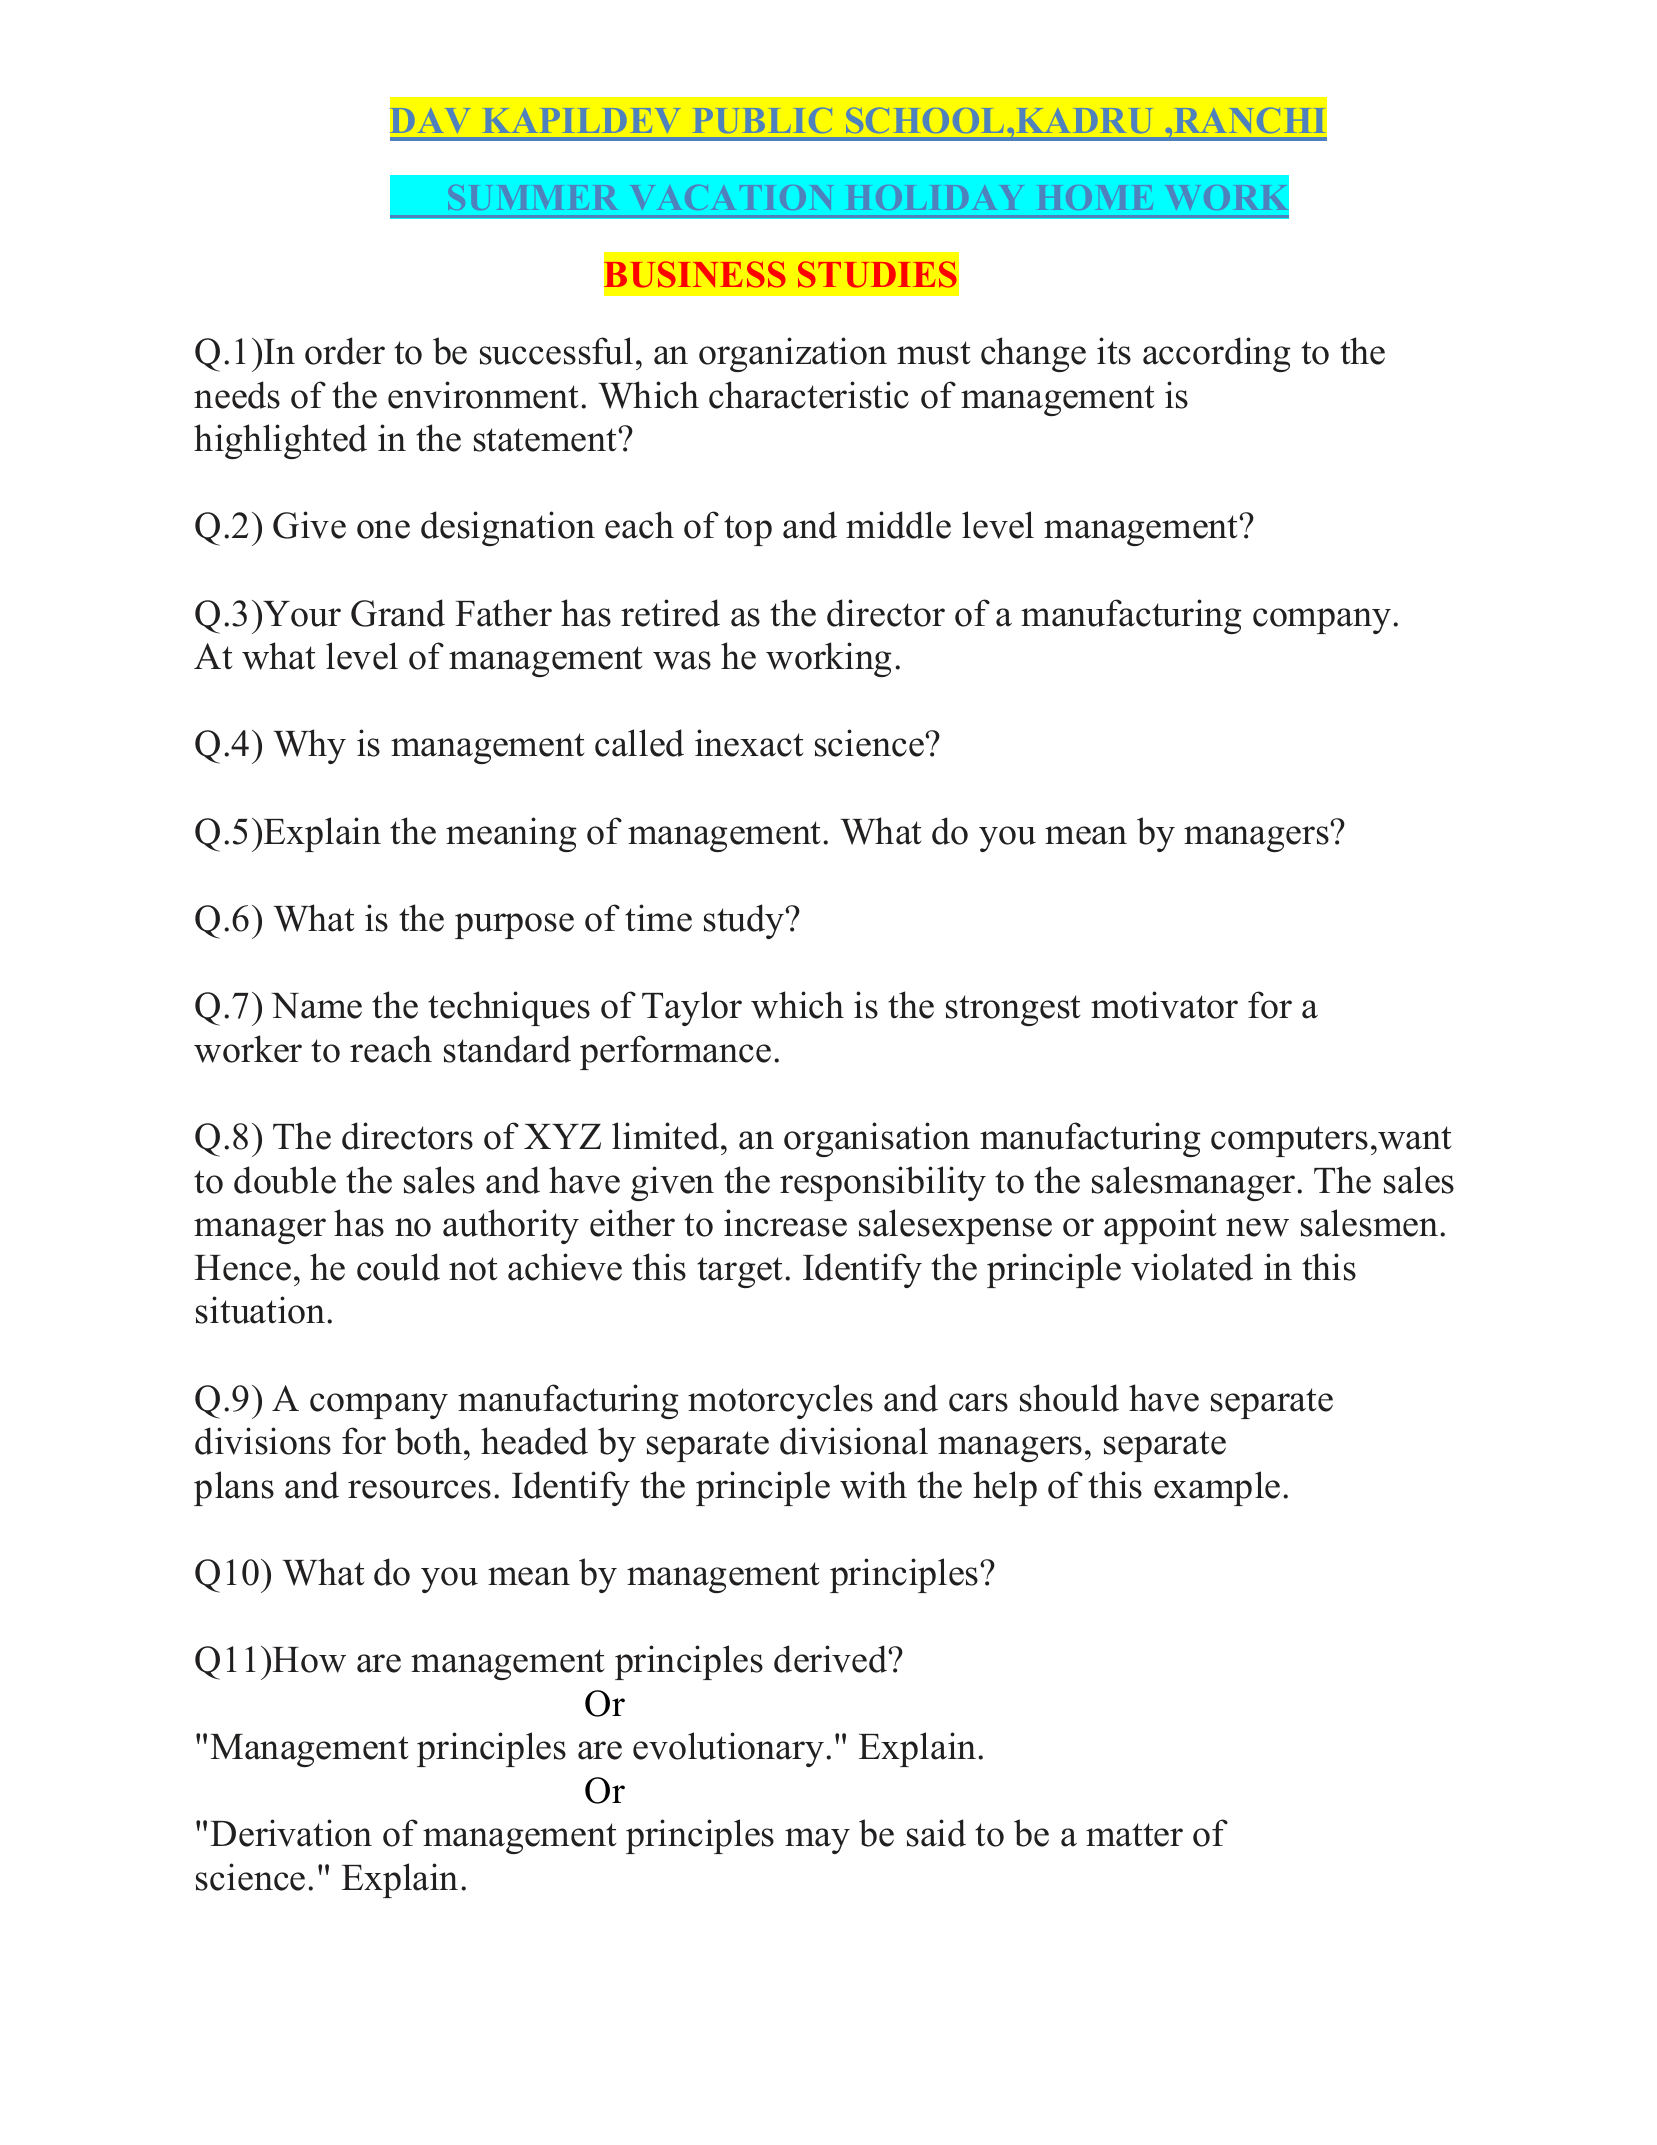  Describe the element at coordinates (291, 1833) in the screenshot. I see `Derivation` at that location.
